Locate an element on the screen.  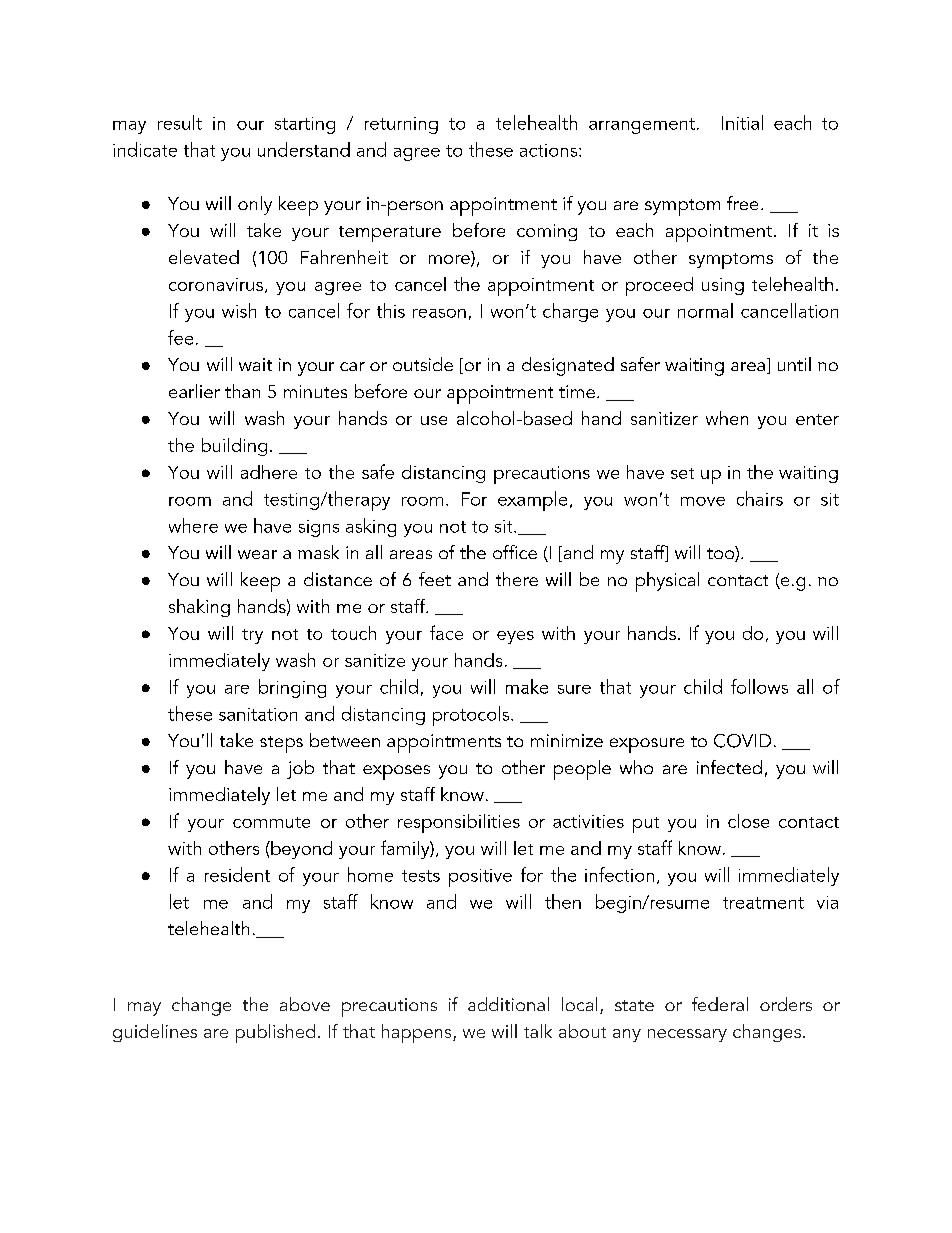
additional is located at coordinates (508, 1004).
